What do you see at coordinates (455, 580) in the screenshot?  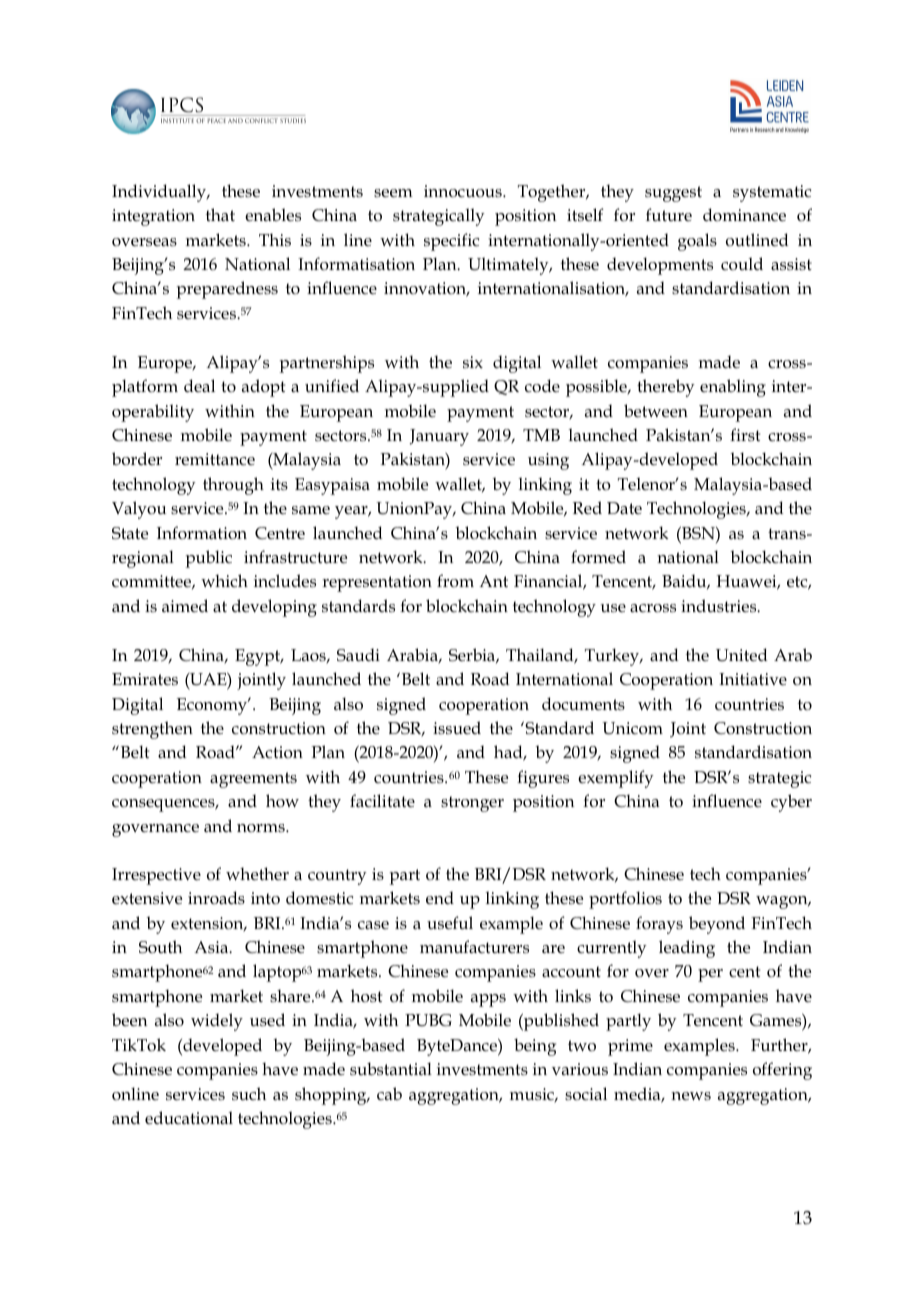 I see `from` at bounding box center [455, 580].
